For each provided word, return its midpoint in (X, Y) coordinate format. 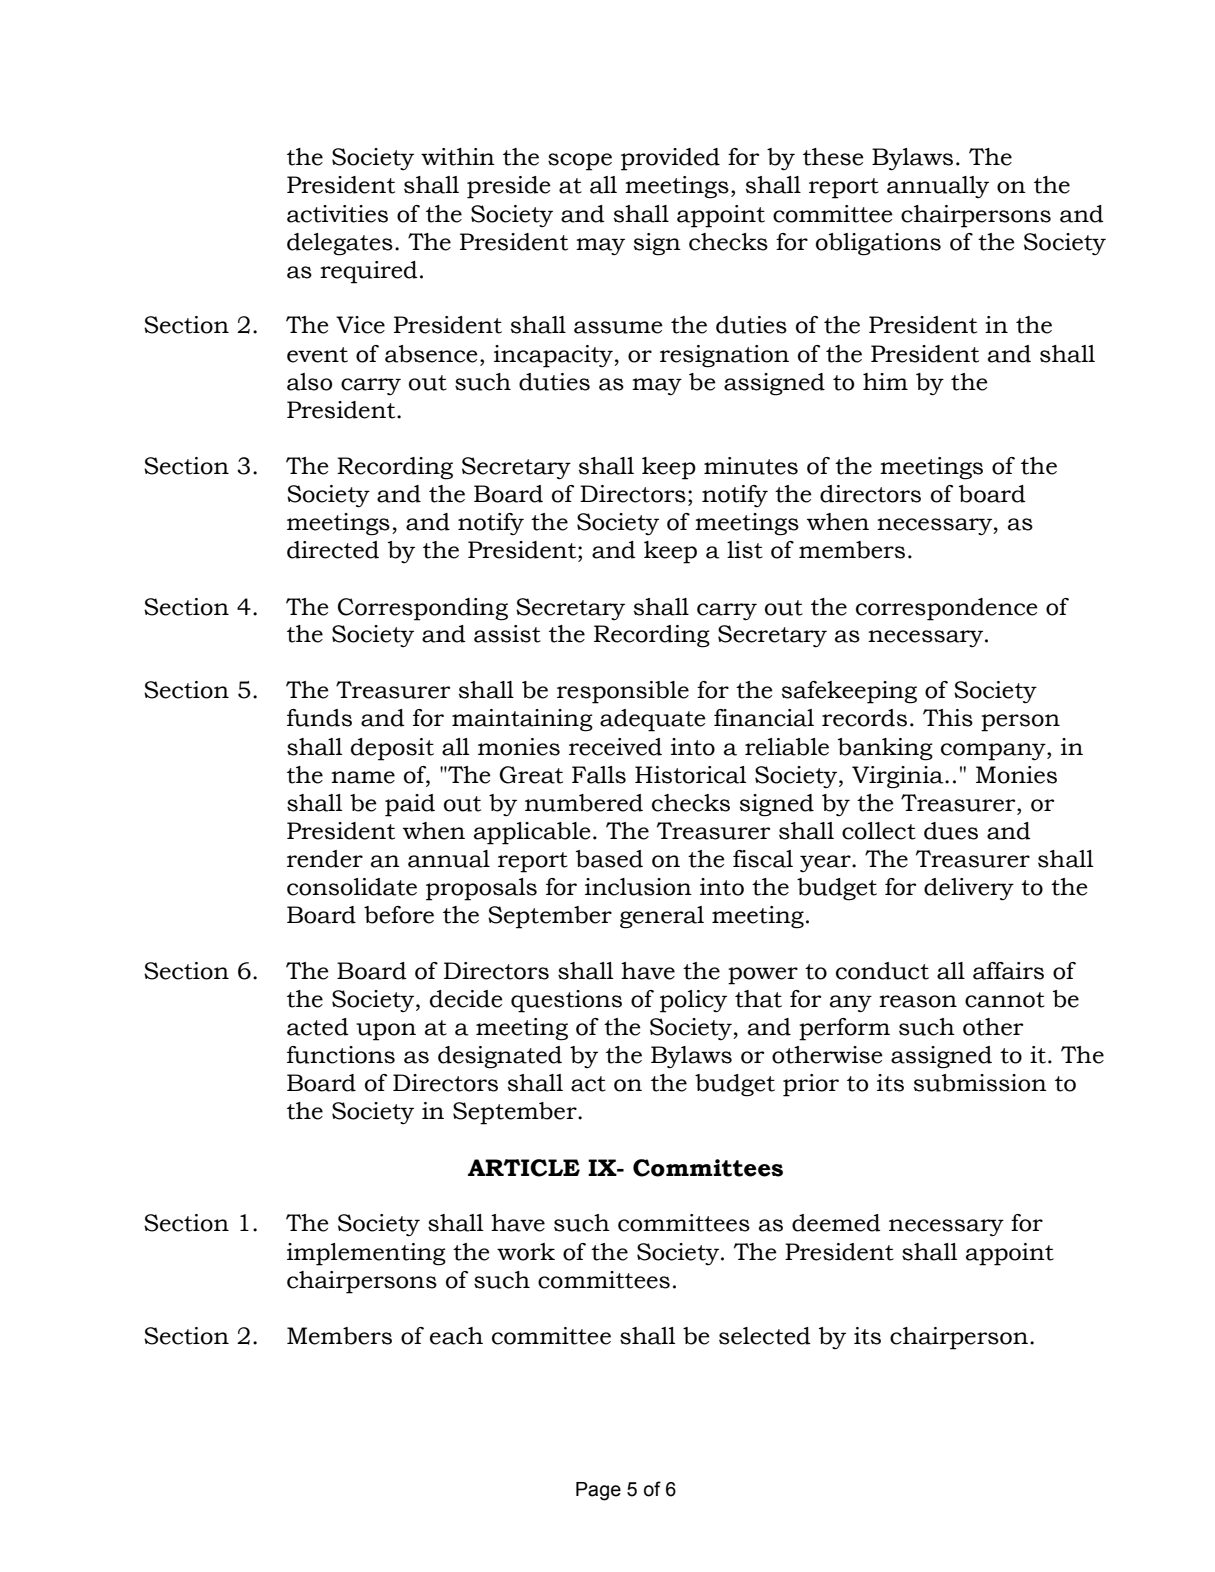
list (745, 550)
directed (333, 550)
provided (670, 159)
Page (598, 1491)
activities (337, 214)
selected (765, 1336)
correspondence (947, 609)
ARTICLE (524, 1168)
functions (341, 1055)
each (456, 1336)
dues (951, 831)
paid (410, 805)
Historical (690, 775)
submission (980, 1083)
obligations (878, 244)
